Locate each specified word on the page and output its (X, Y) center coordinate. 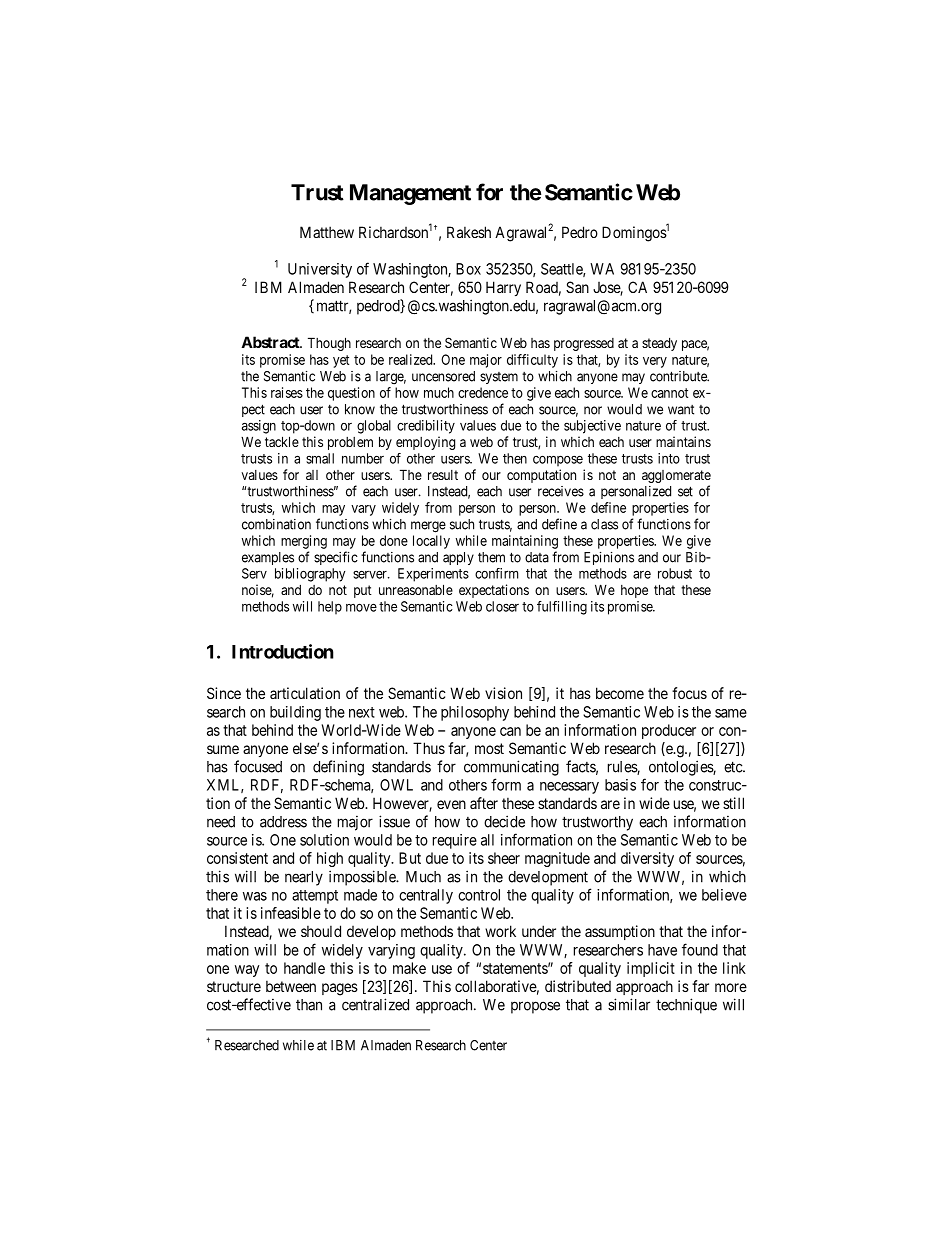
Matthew (327, 232)
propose (535, 1007)
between (291, 986)
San (577, 287)
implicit (651, 969)
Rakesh (469, 232)
